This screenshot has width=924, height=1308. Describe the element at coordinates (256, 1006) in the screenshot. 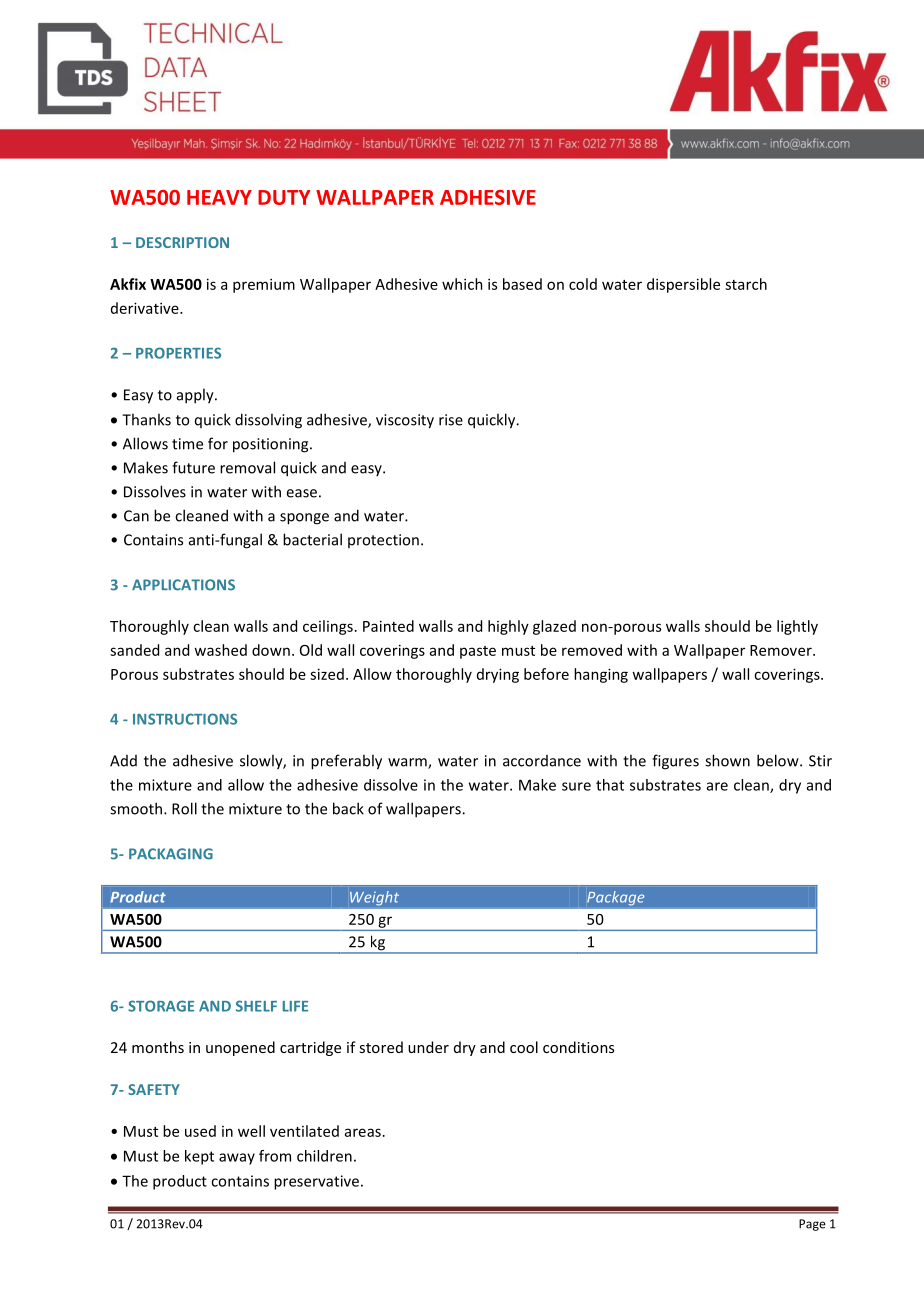

I see `SHELF` at that location.
